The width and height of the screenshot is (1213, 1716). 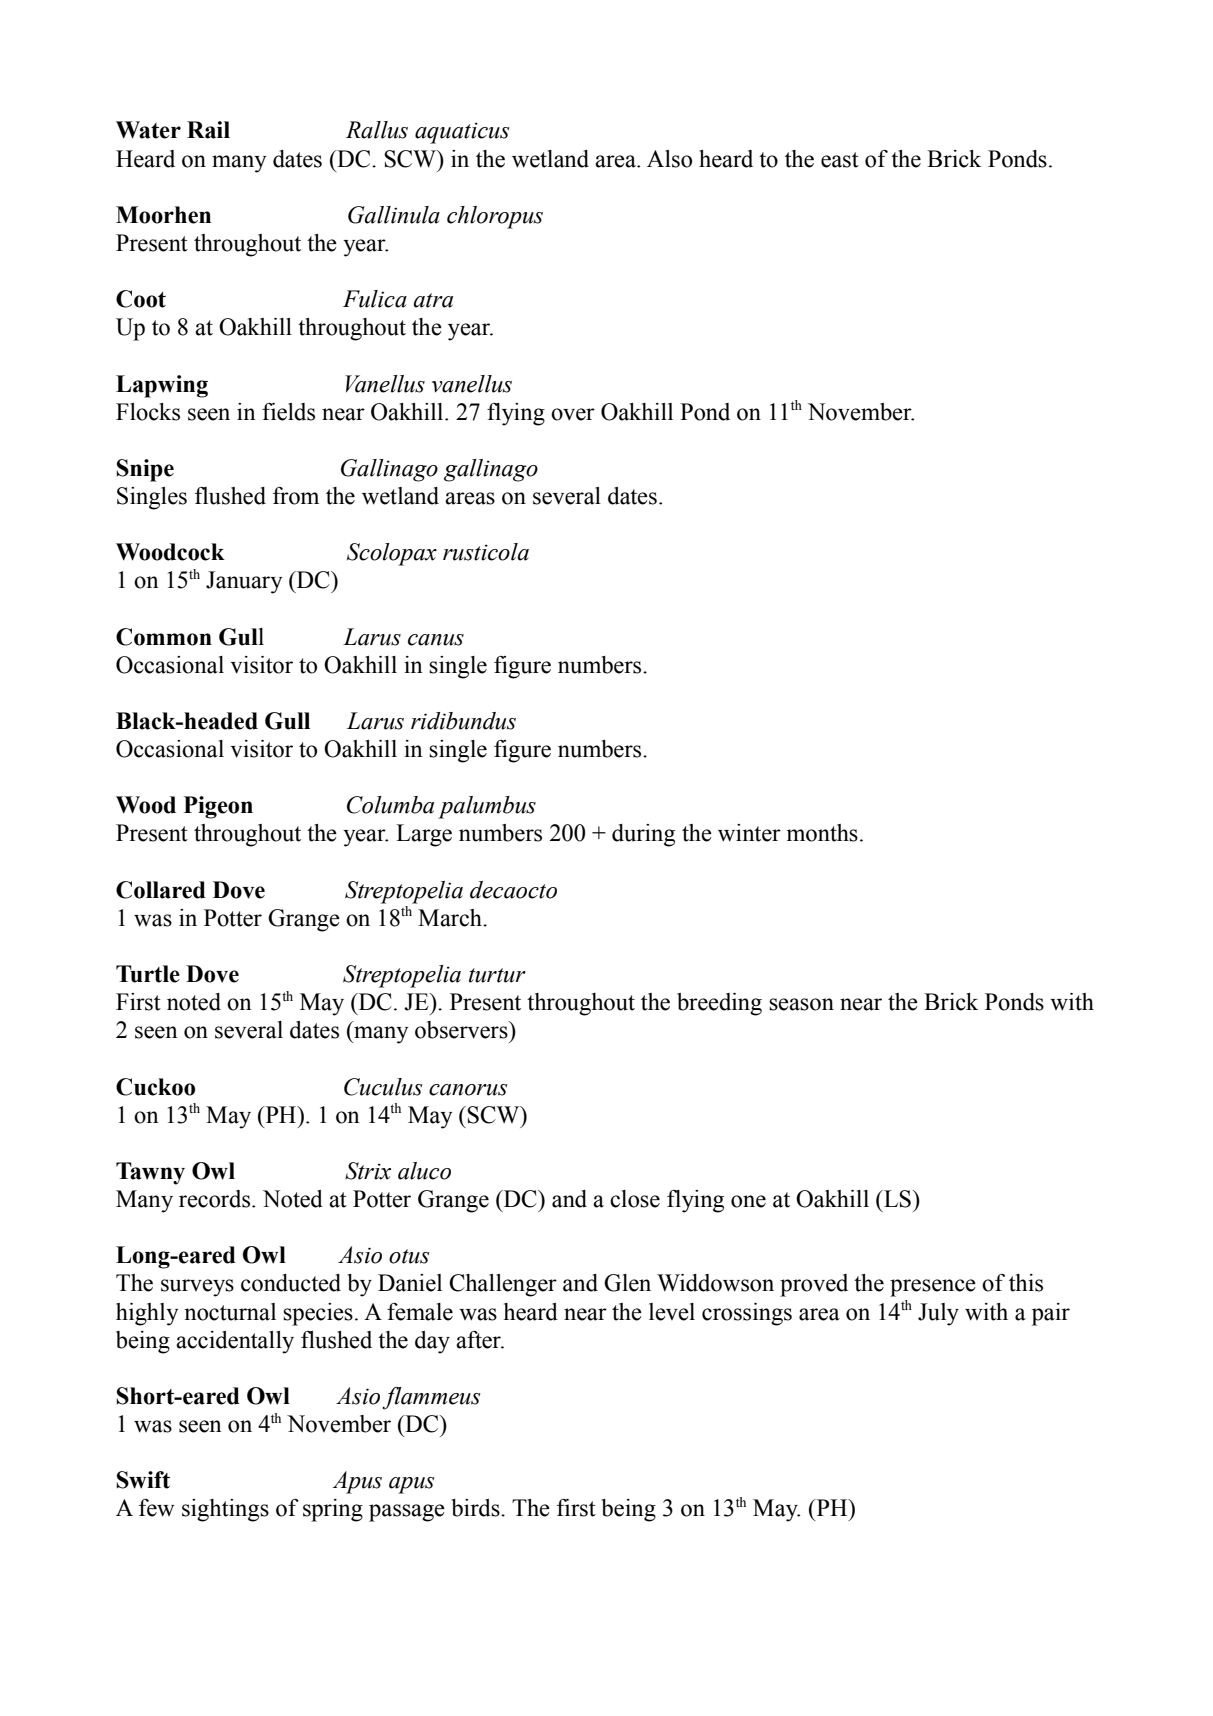 I want to click on sightings, so click(x=225, y=1510).
